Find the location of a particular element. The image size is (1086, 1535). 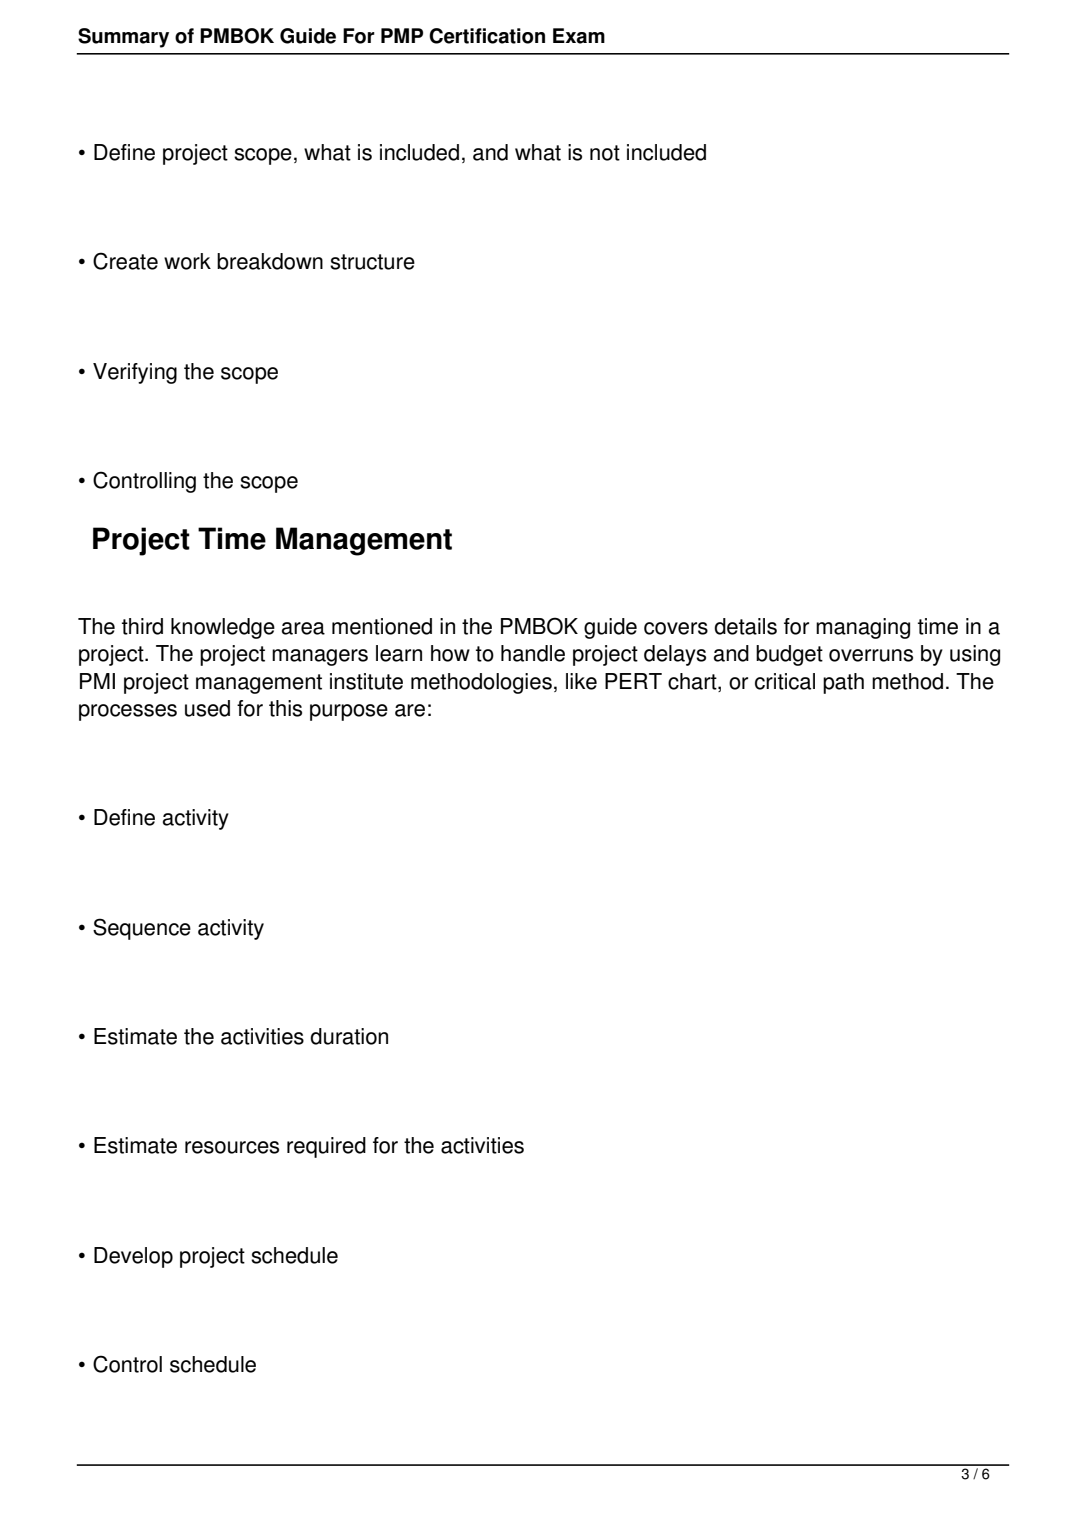

required is located at coordinates (326, 1147).
